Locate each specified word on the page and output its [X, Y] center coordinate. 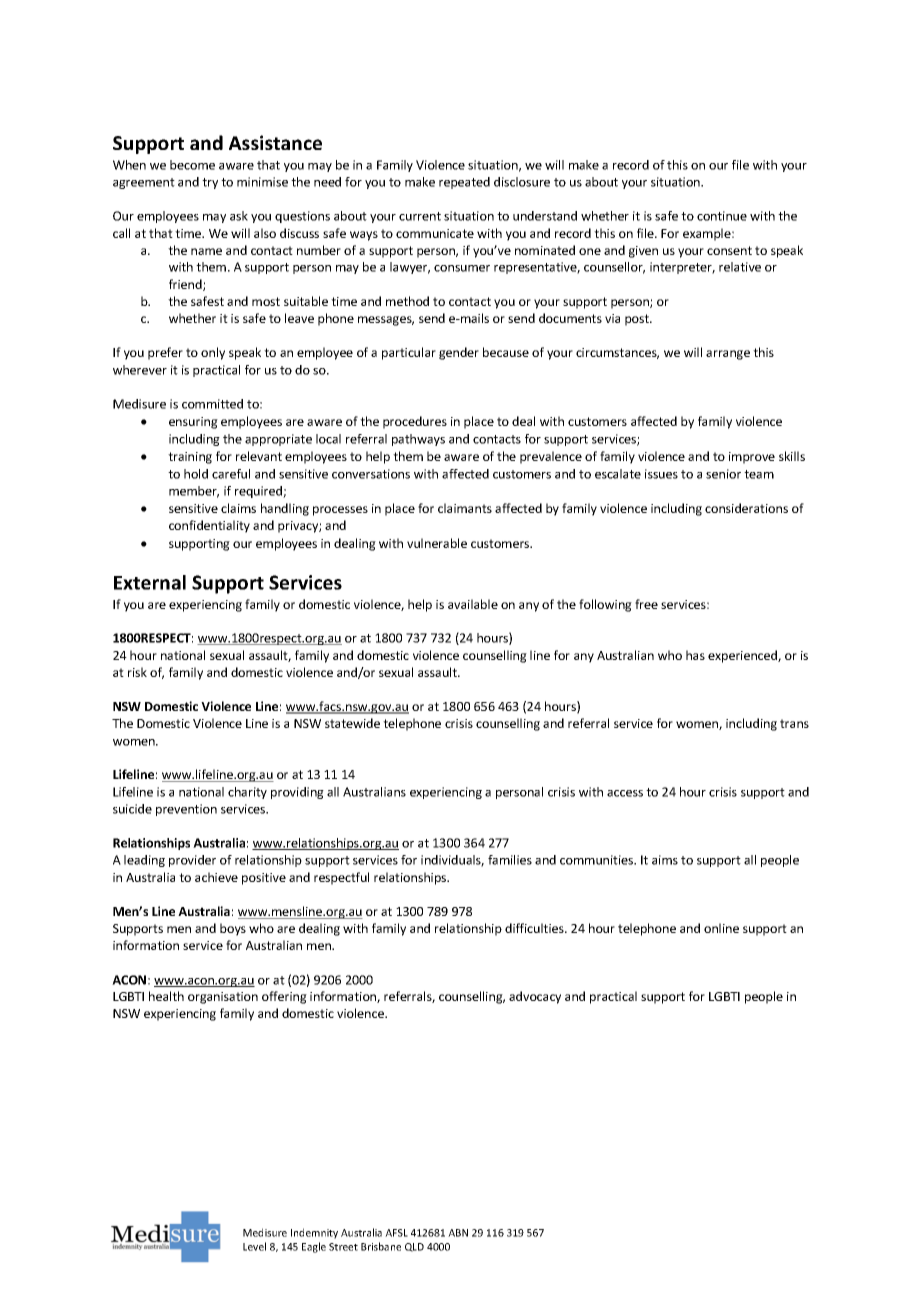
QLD [414, 1247]
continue [722, 216]
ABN [458, 1233]
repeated [464, 183]
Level [254, 1246]
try [210, 183]
